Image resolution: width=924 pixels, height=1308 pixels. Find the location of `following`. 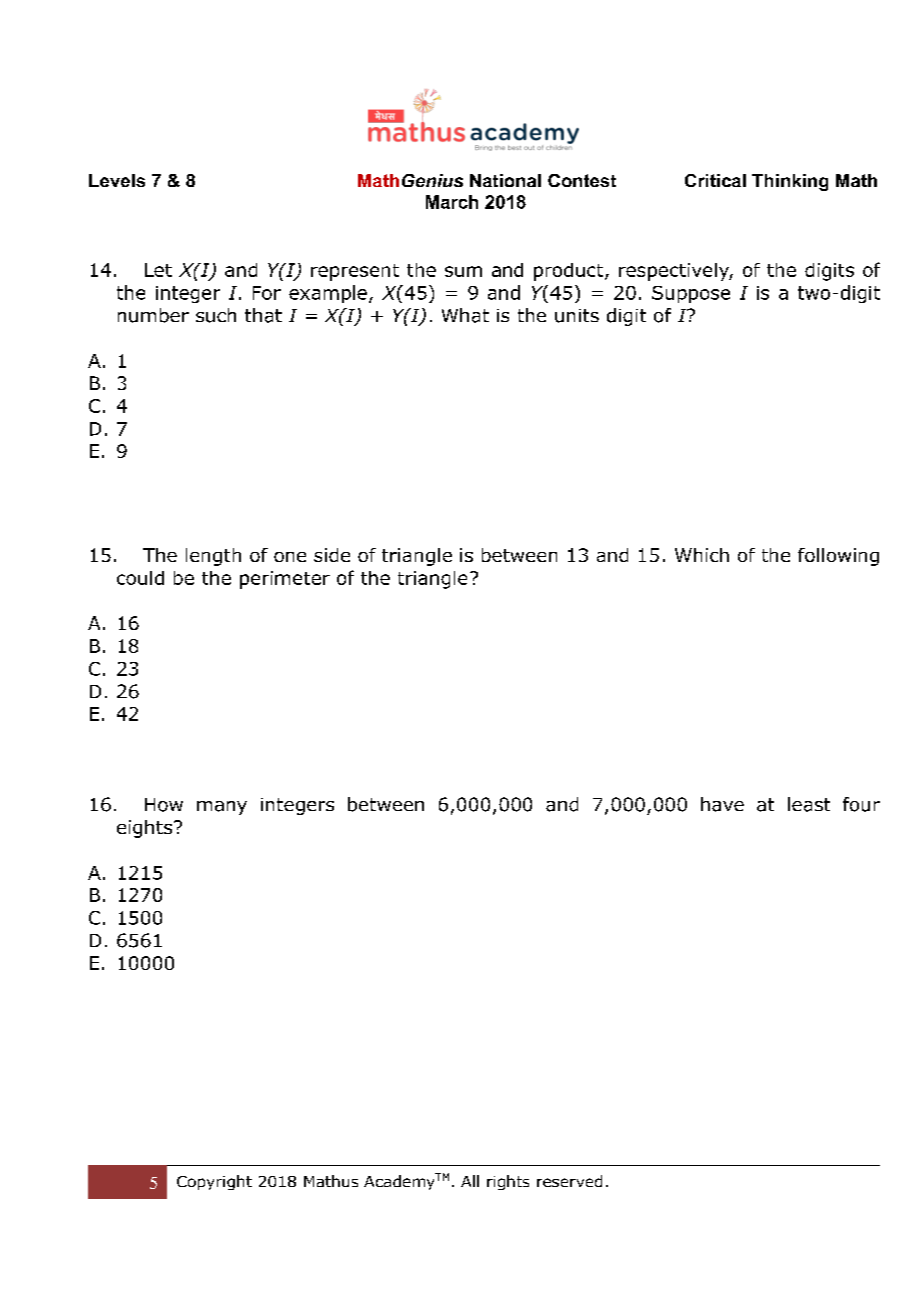

following is located at coordinates (838, 557).
